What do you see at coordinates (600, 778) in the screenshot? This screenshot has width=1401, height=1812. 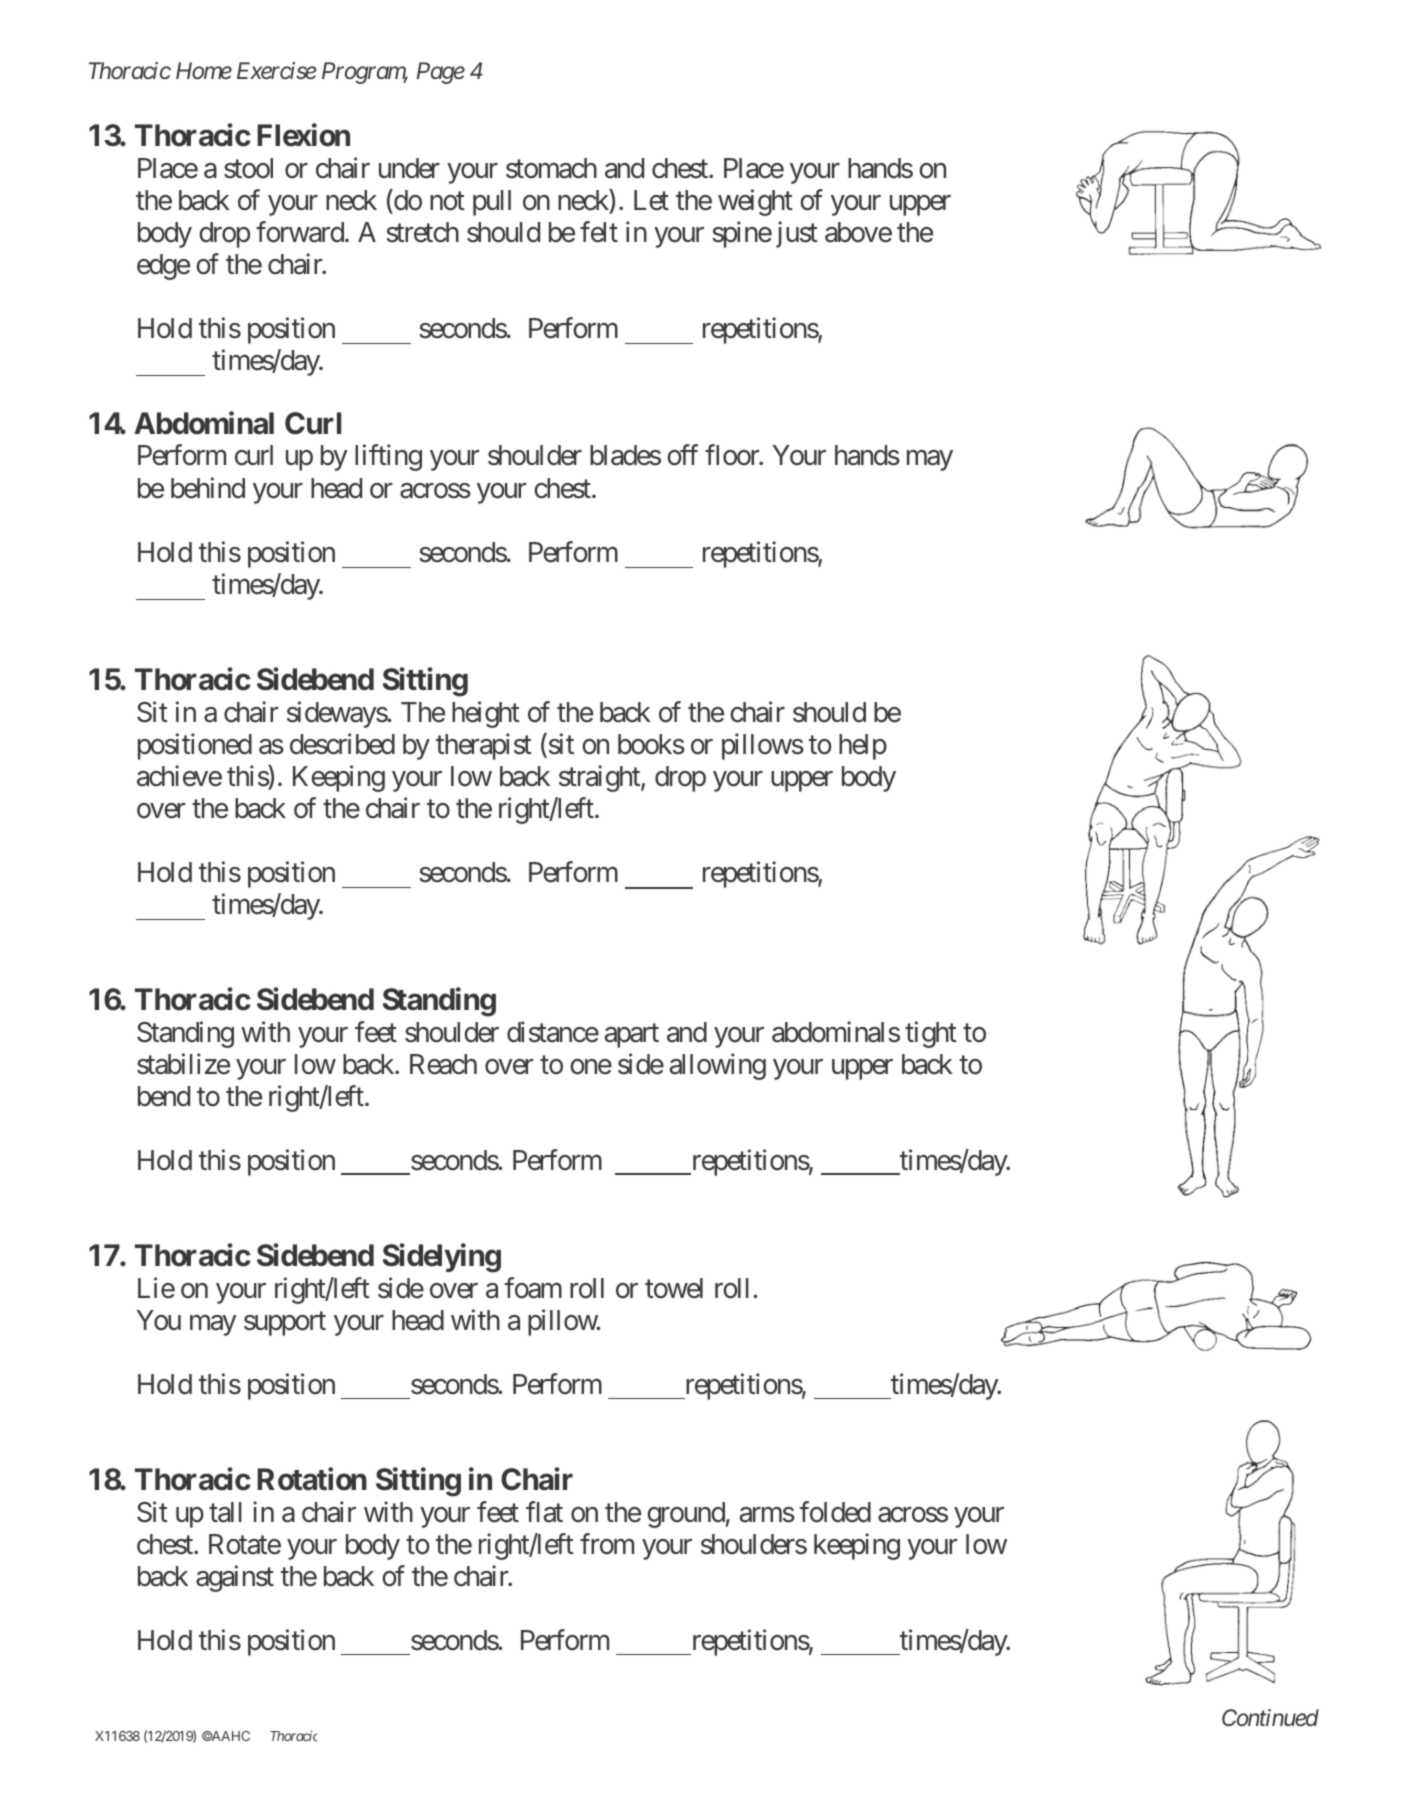 I see `straight` at bounding box center [600, 778].
